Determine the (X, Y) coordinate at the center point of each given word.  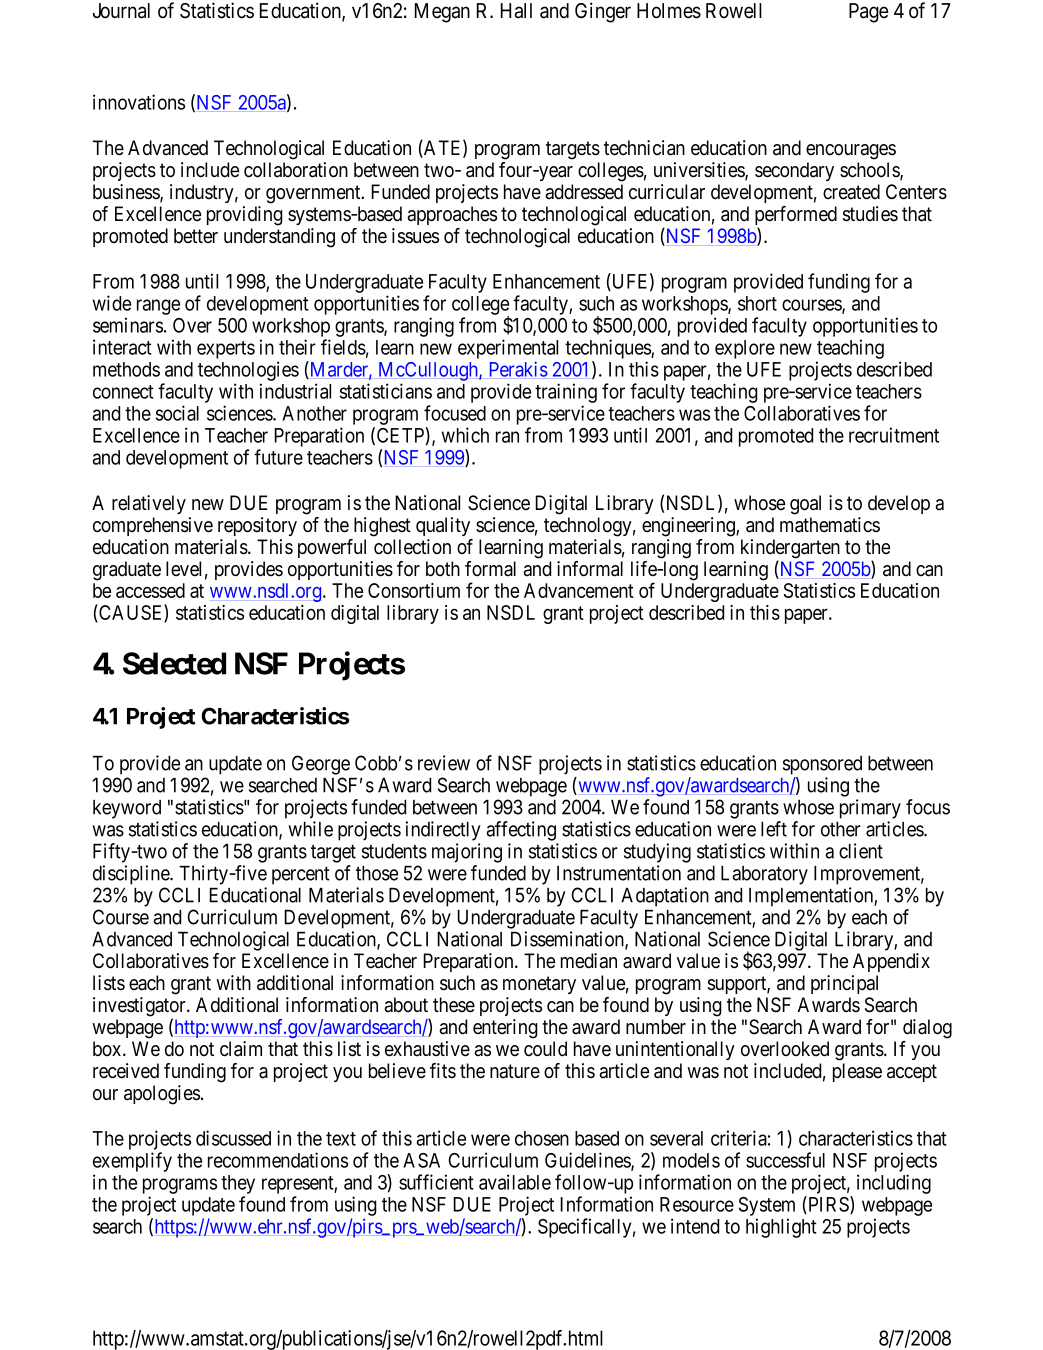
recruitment (894, 435)
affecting (521, 831)
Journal (121, 11)
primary (870, 809)
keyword (127, 809)
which (465, 435)
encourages (851, 152)
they (238, 1184)
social (177, 413)
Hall (516, 11)
